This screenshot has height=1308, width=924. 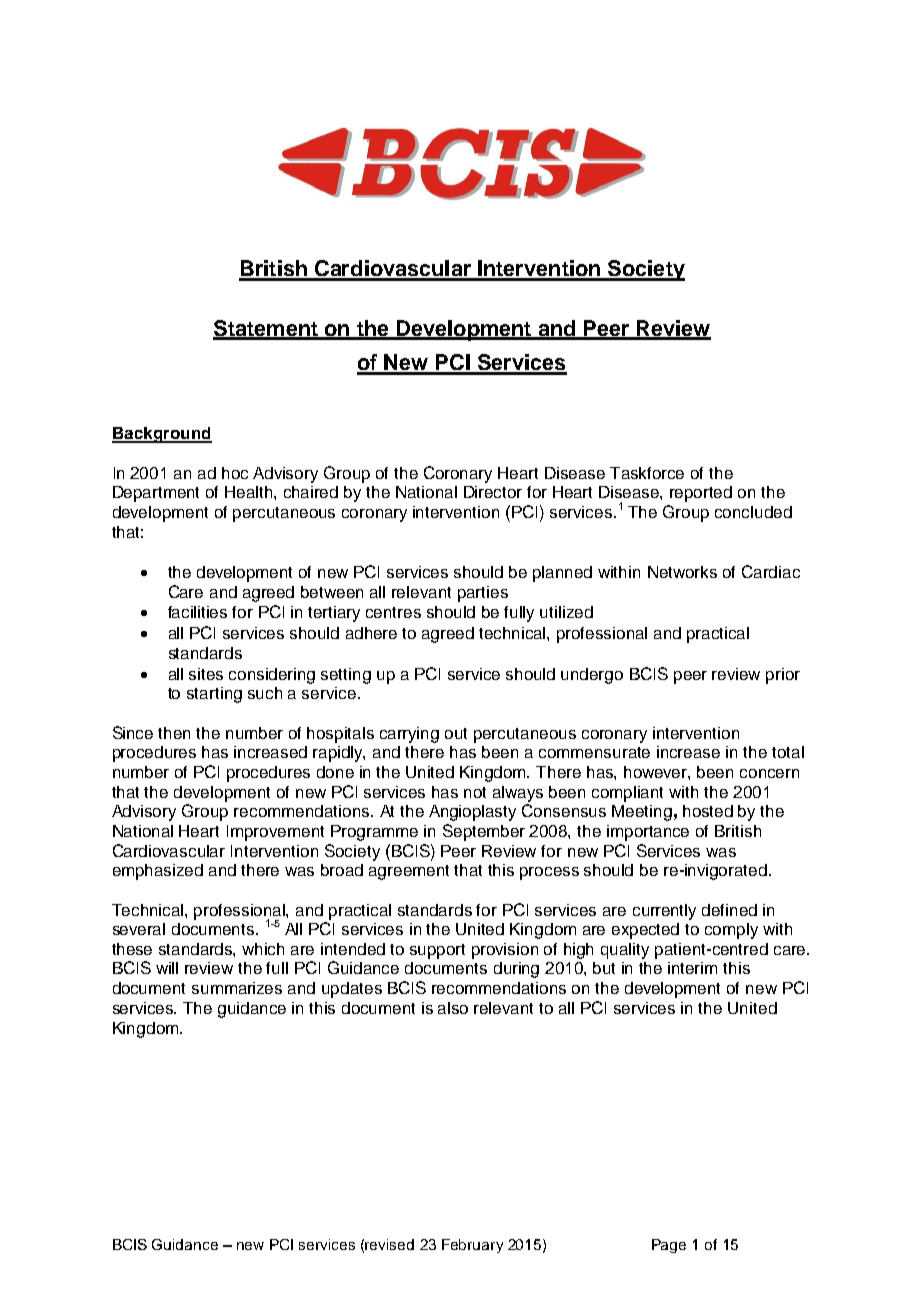 I want to click on support, so click(x=437, y=951).
